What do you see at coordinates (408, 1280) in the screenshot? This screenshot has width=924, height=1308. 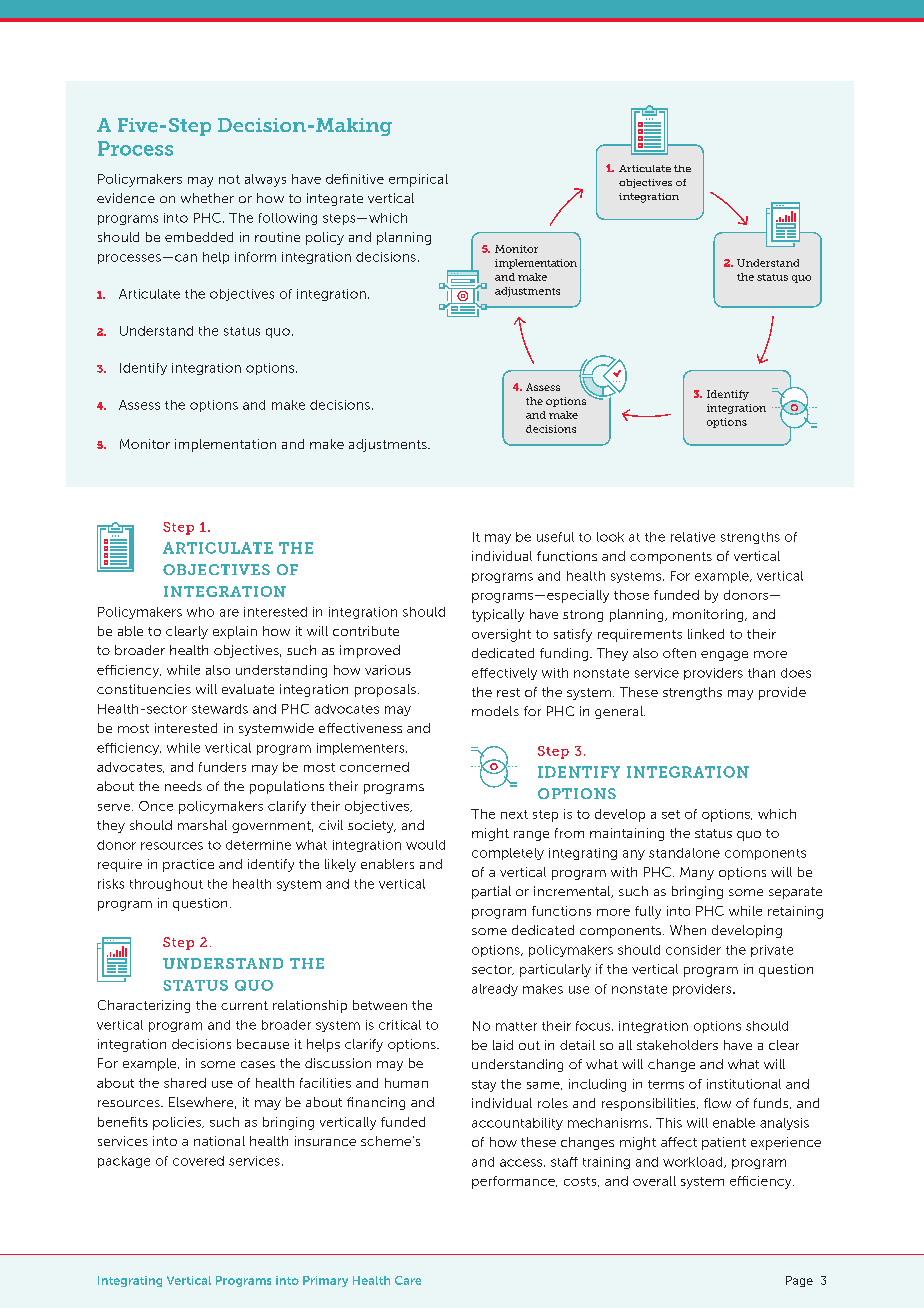 I see `Care` at bounding box center [408, 1280].
